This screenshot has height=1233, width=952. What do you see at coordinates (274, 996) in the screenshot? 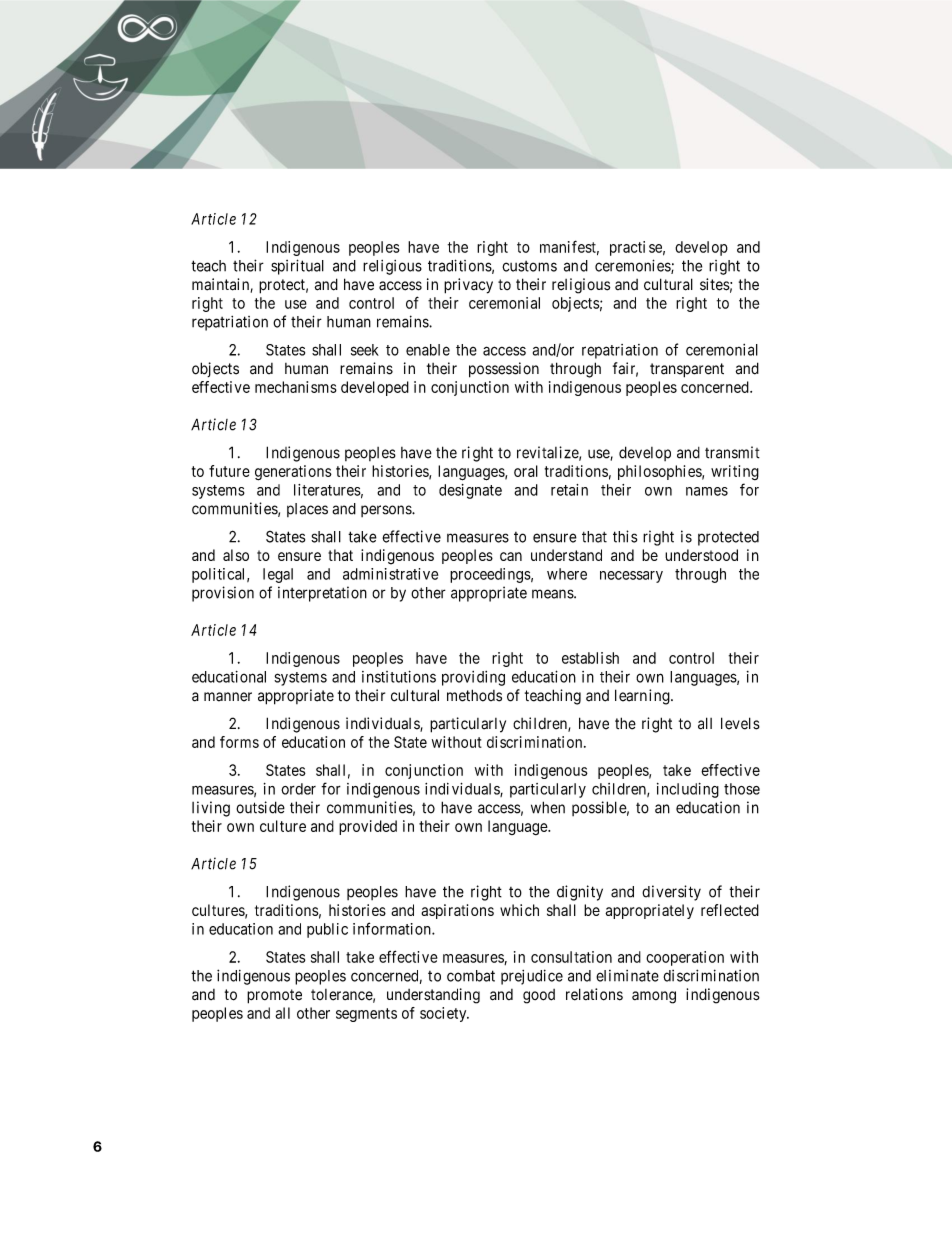
I see `promote` at bounding box center [274, 996].
